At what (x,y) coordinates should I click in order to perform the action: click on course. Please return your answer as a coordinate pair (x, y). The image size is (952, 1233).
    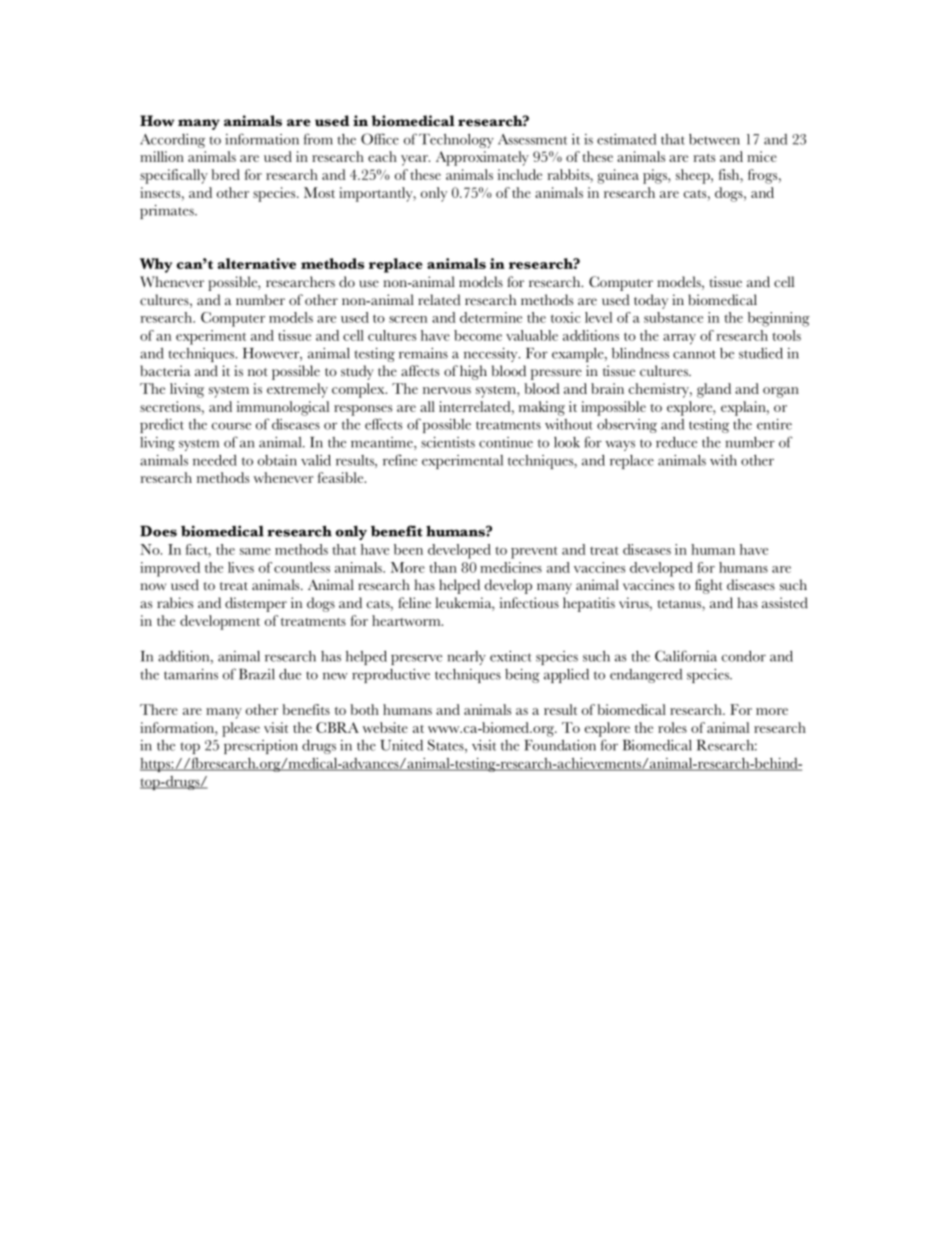
    Looking at the image, I should click on (231, 426).
